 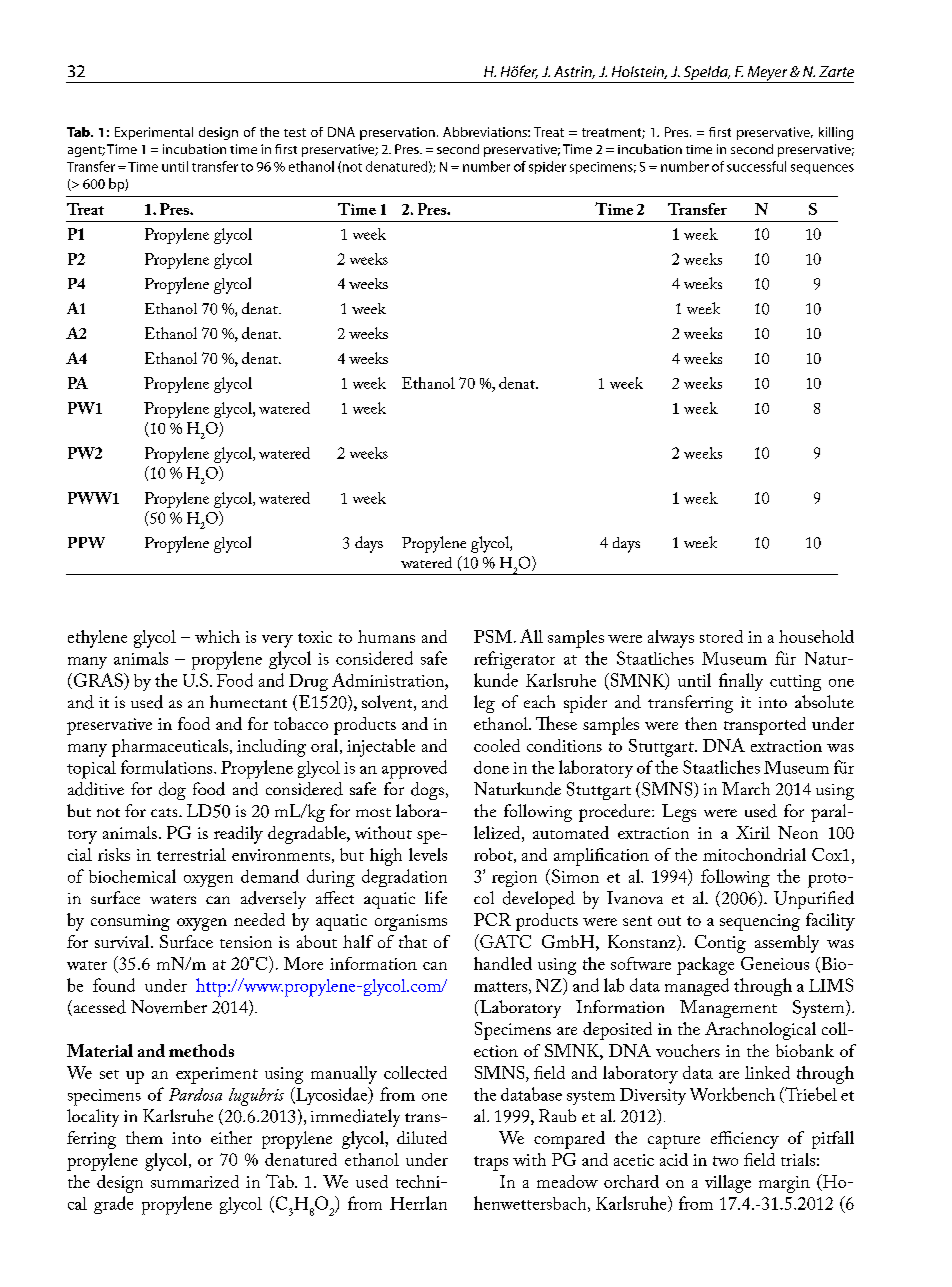 I want to click on then, so click(x=701, y=723).
